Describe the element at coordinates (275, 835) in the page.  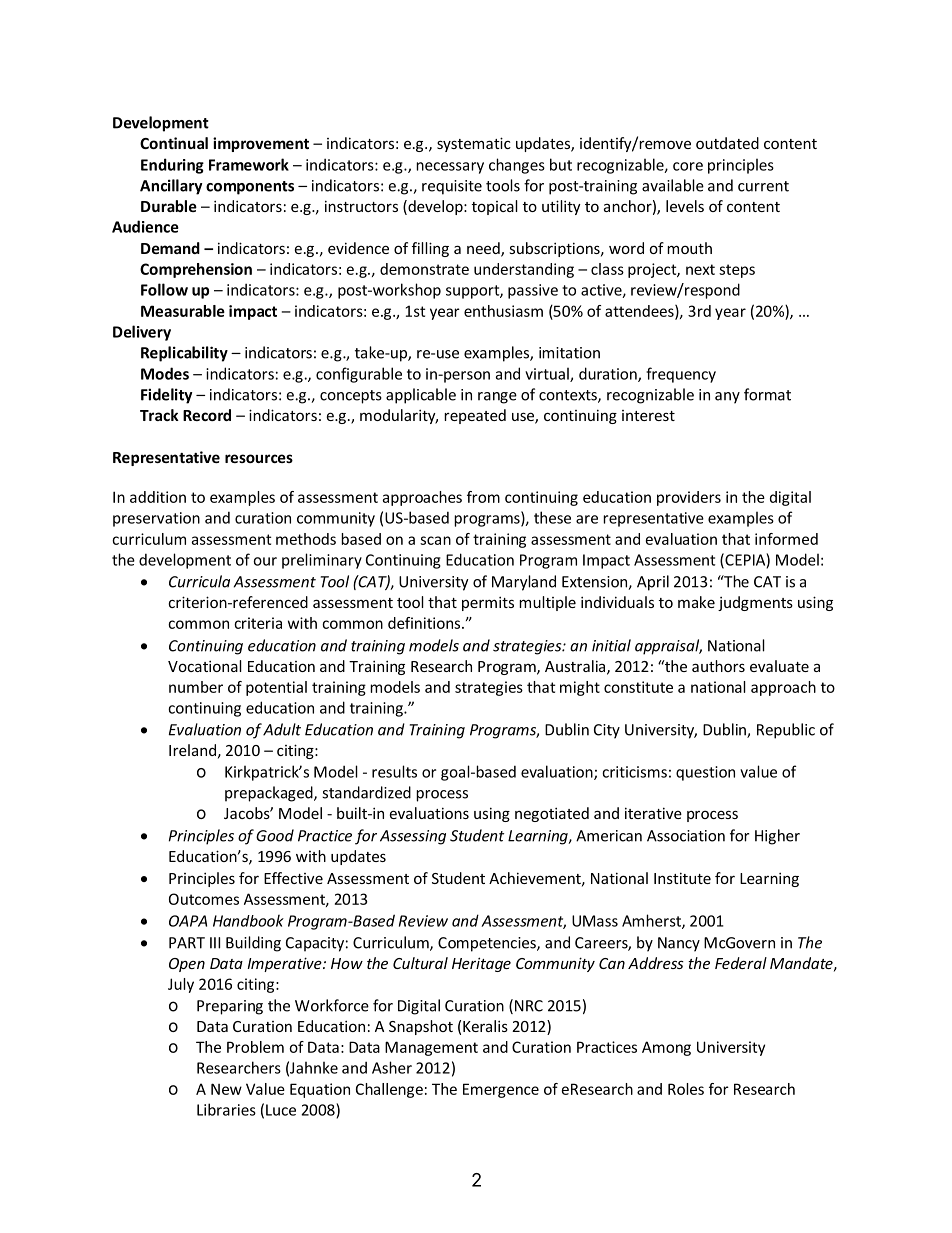
I see `Good` at that location.
